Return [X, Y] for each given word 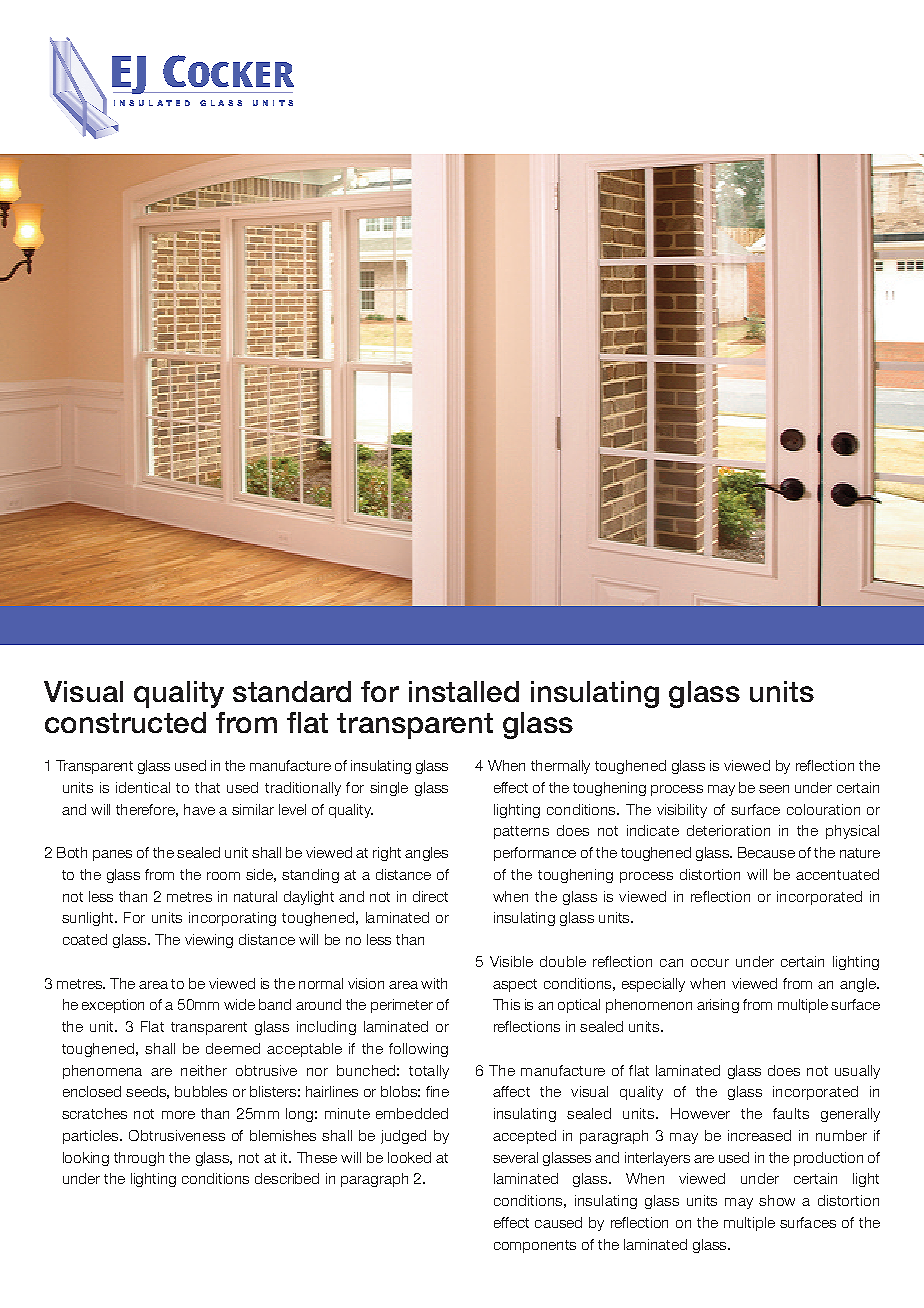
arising [718, 1006]
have [199, 809]
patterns [521, 832]
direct [430, 896]
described [287, 1178]
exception [113, 1006]
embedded [412, 1113]
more [178, 1115]
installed [464, 691]
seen [774, 789]
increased [759, 1135]
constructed [125, 722]
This [506, 1004]
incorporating [232, 919]
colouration [823, 809]
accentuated [837, 874]
